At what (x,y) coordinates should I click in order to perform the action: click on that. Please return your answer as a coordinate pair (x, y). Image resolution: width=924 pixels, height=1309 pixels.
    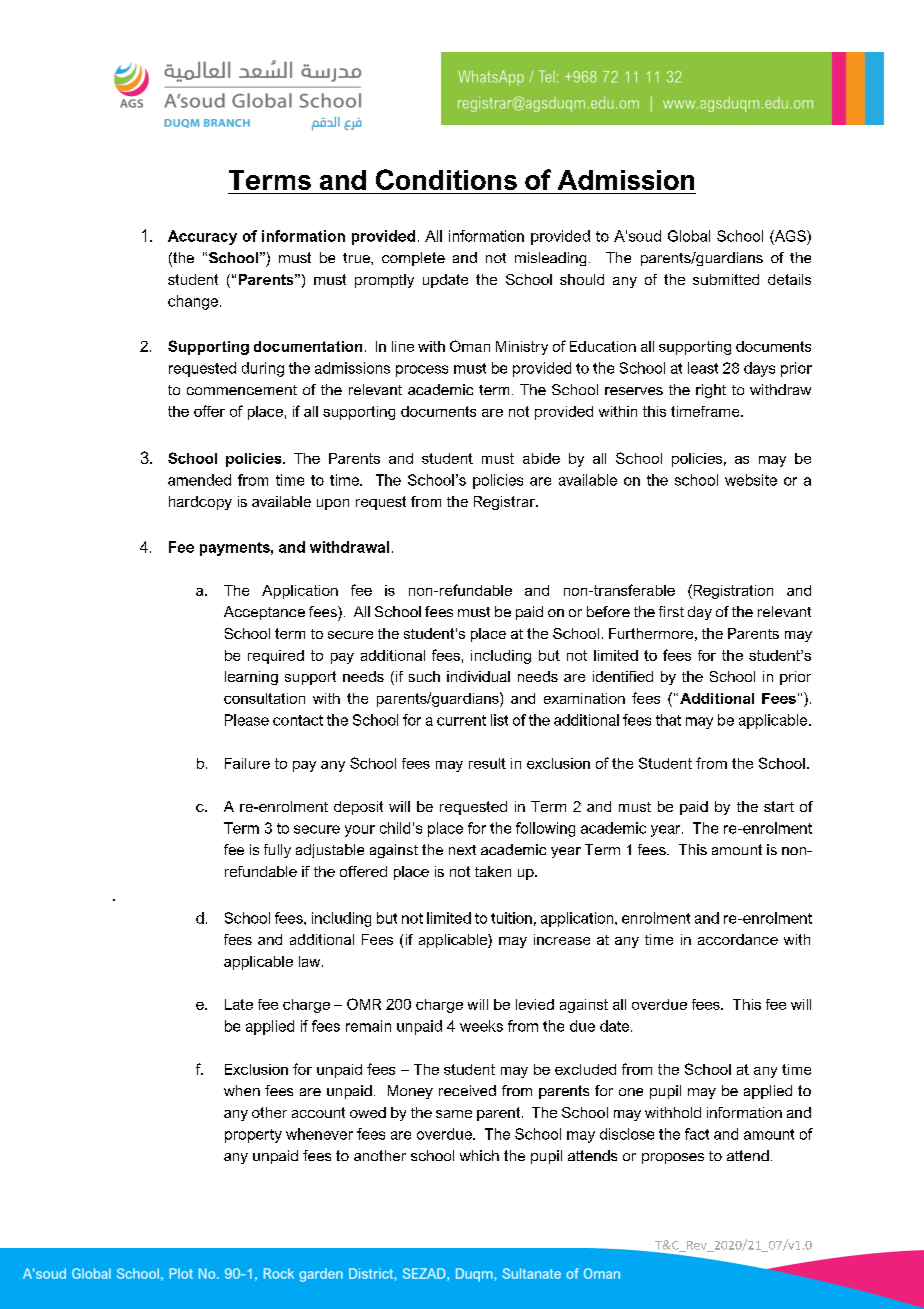
    Looking at the image, I should click on (668, 720).
